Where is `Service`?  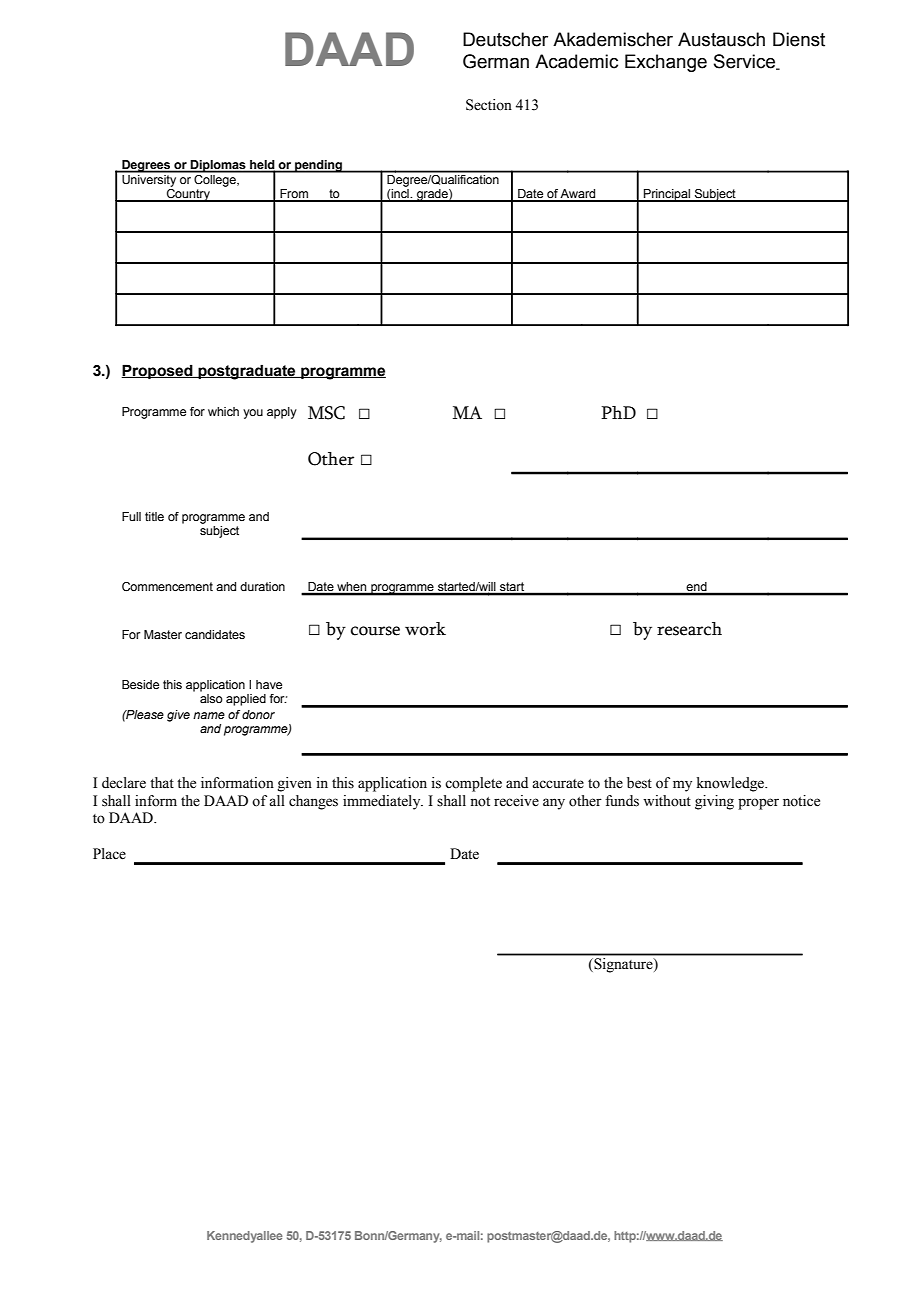 Service is located at coordinates (746, 62).
